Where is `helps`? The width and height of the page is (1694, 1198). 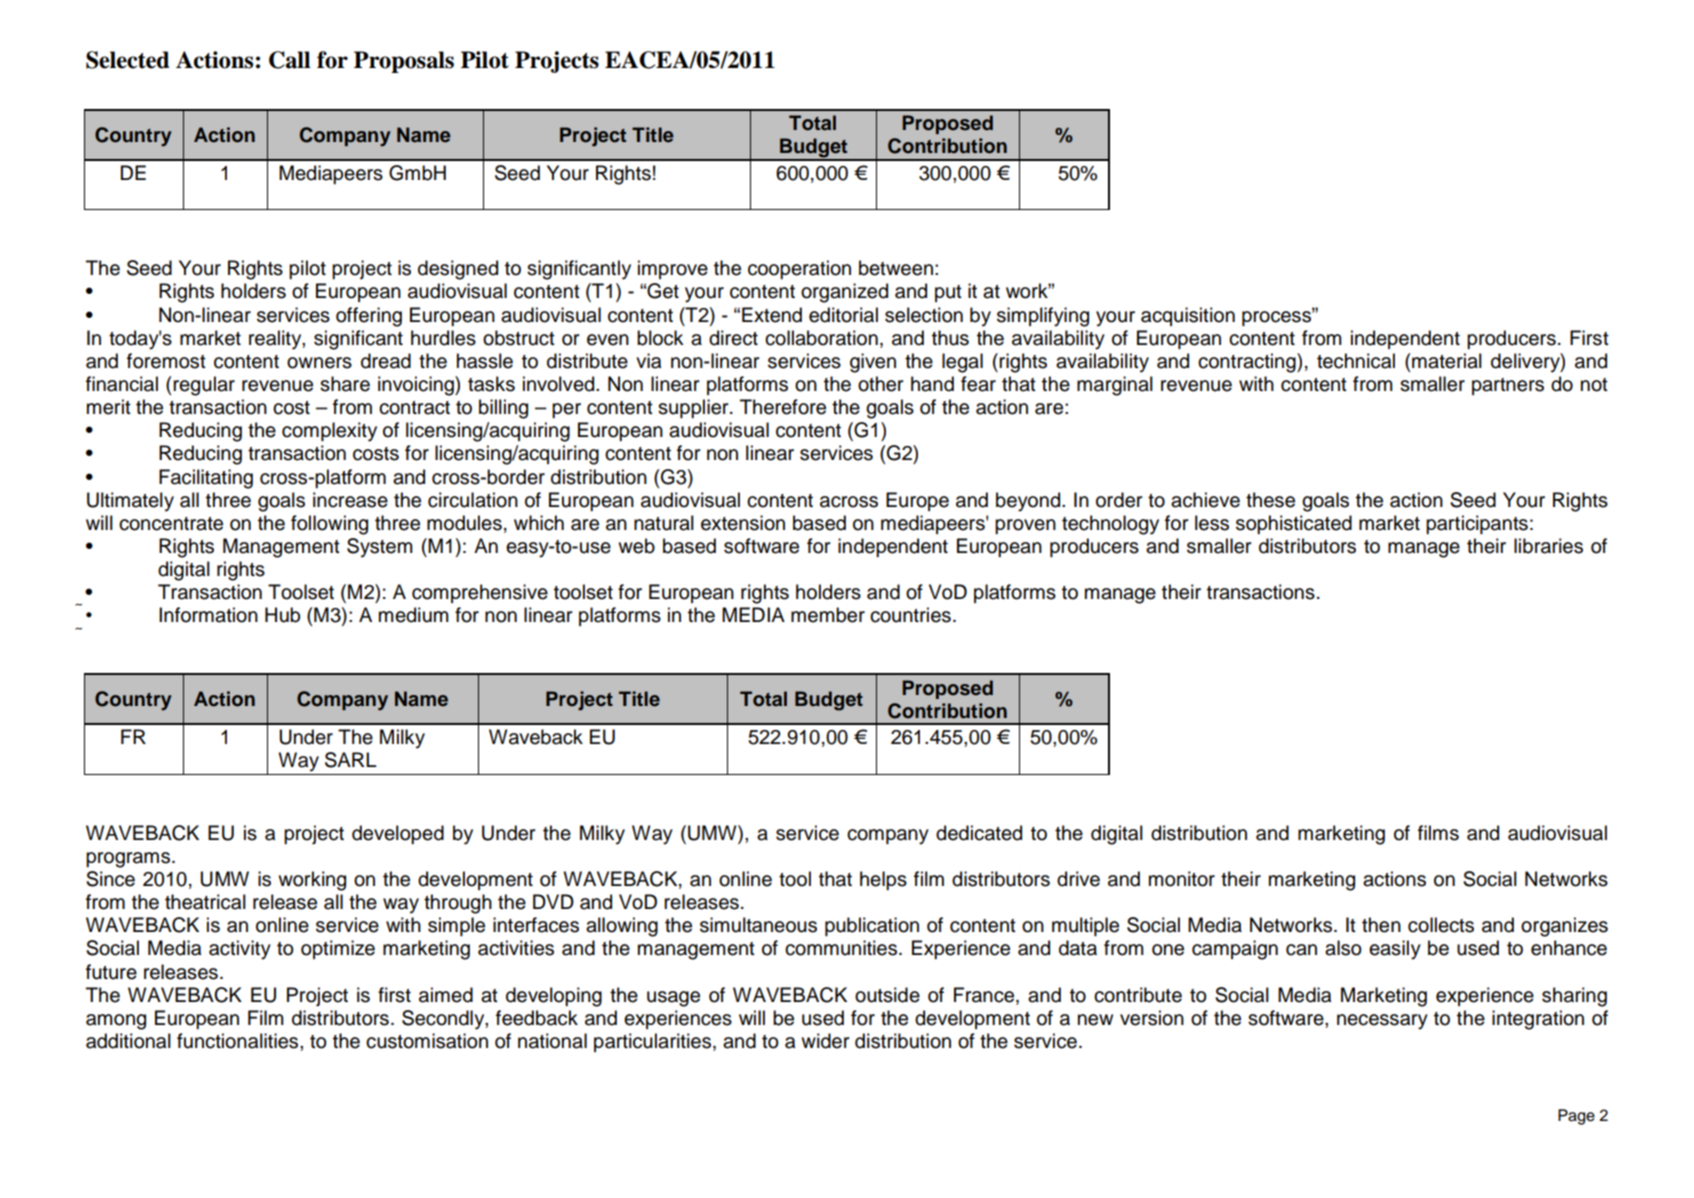 helps is located at coordinates (883, 880).
